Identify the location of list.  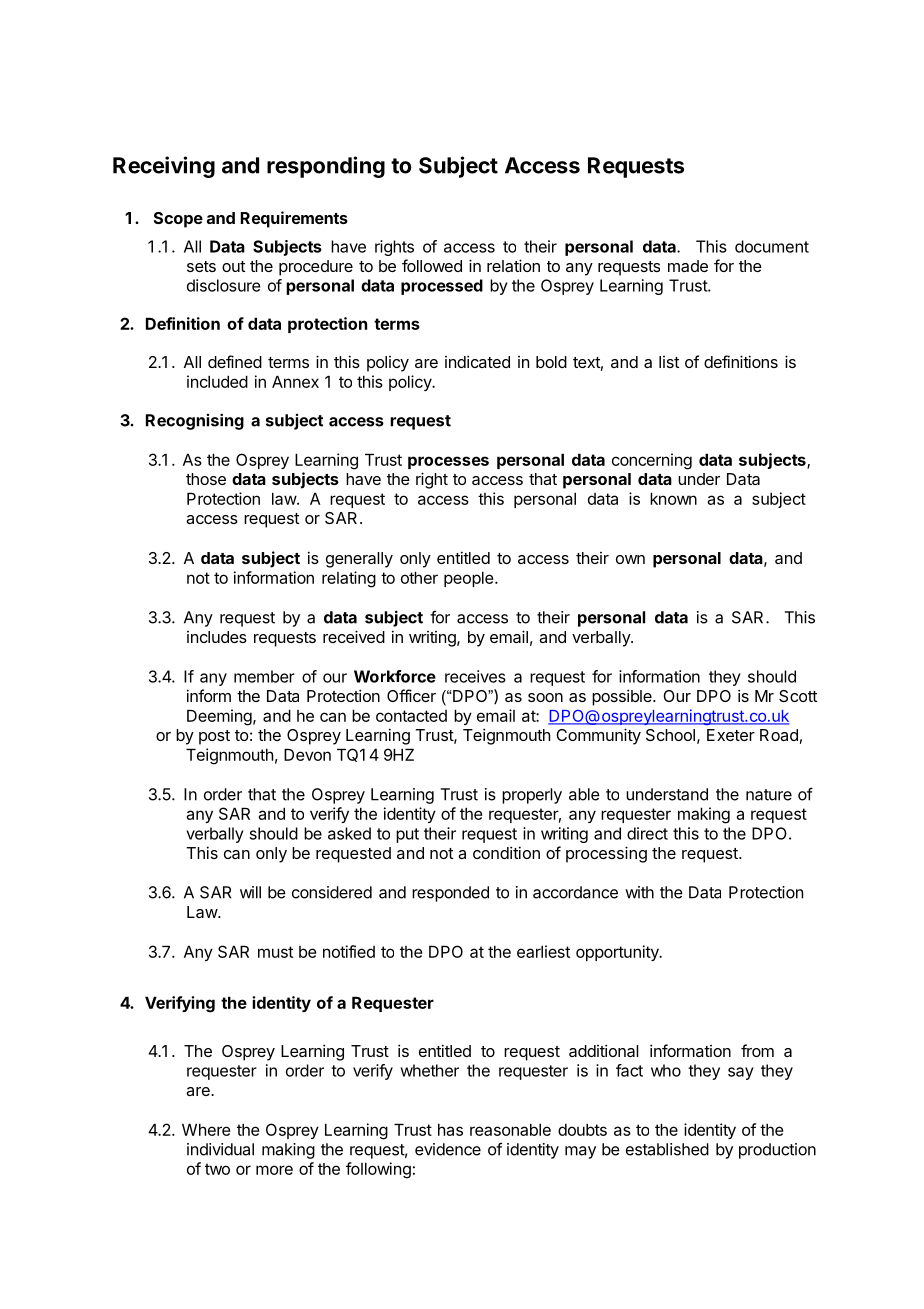
(669, 362).
